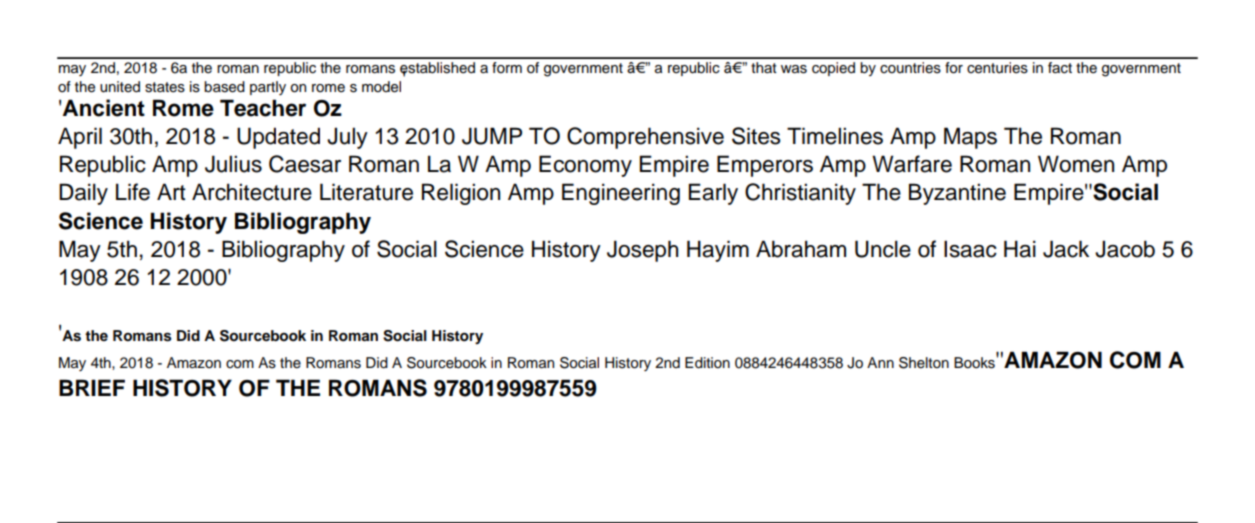  What do you see at coordinates (645, 138) in the page?
I see `Comprehensive` at bounding box center [645, 138].
